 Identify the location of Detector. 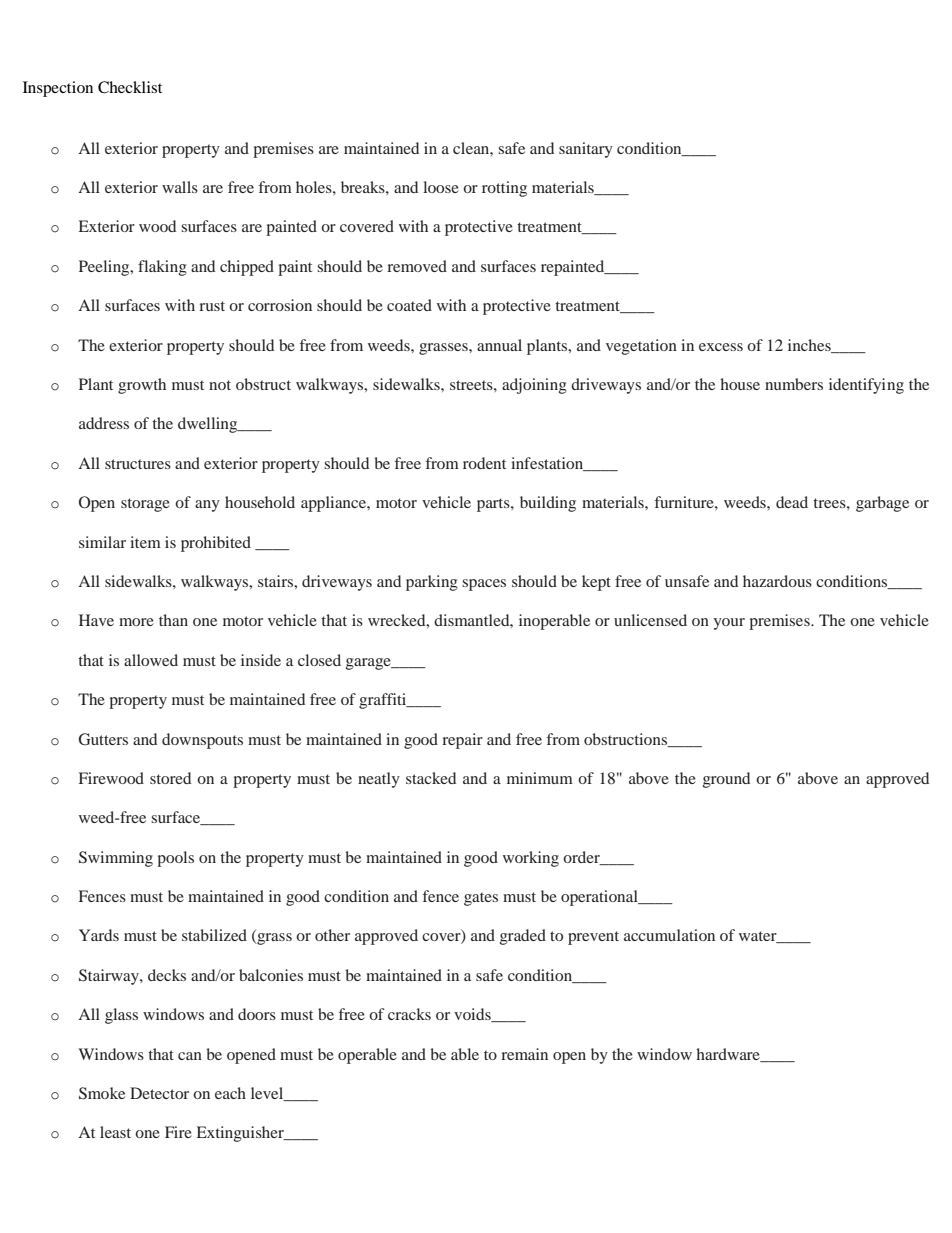
(159, 1093).
